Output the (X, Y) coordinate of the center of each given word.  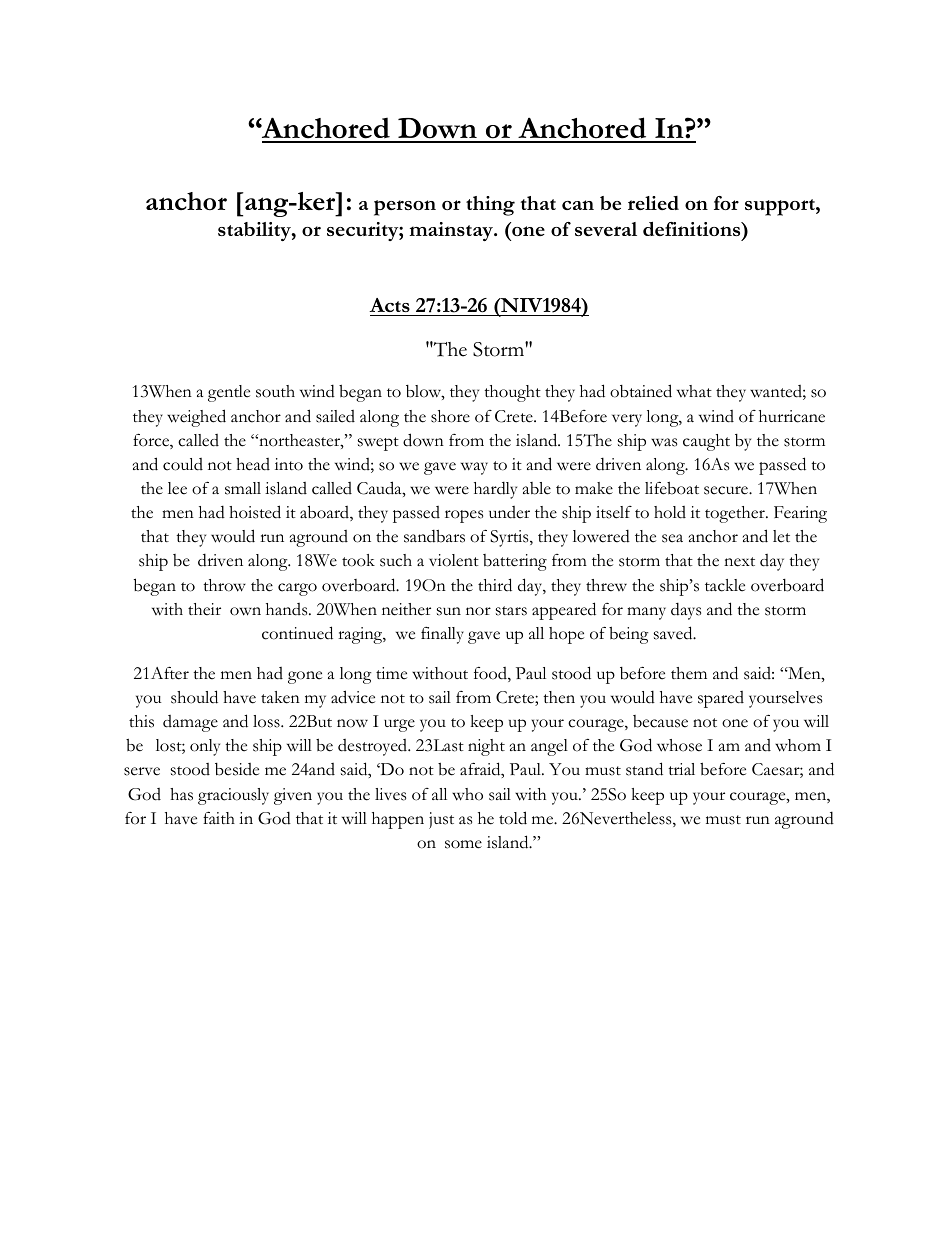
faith (219, 818)
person (405, 208)
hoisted (255, 512)
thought (512, 393)
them (689, 673)
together (736, 514)
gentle (229, 393)
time (391, 673)
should (194, 697)
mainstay (452, 231)
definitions (693, 229)
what (694, 391)
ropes (464, 516)
